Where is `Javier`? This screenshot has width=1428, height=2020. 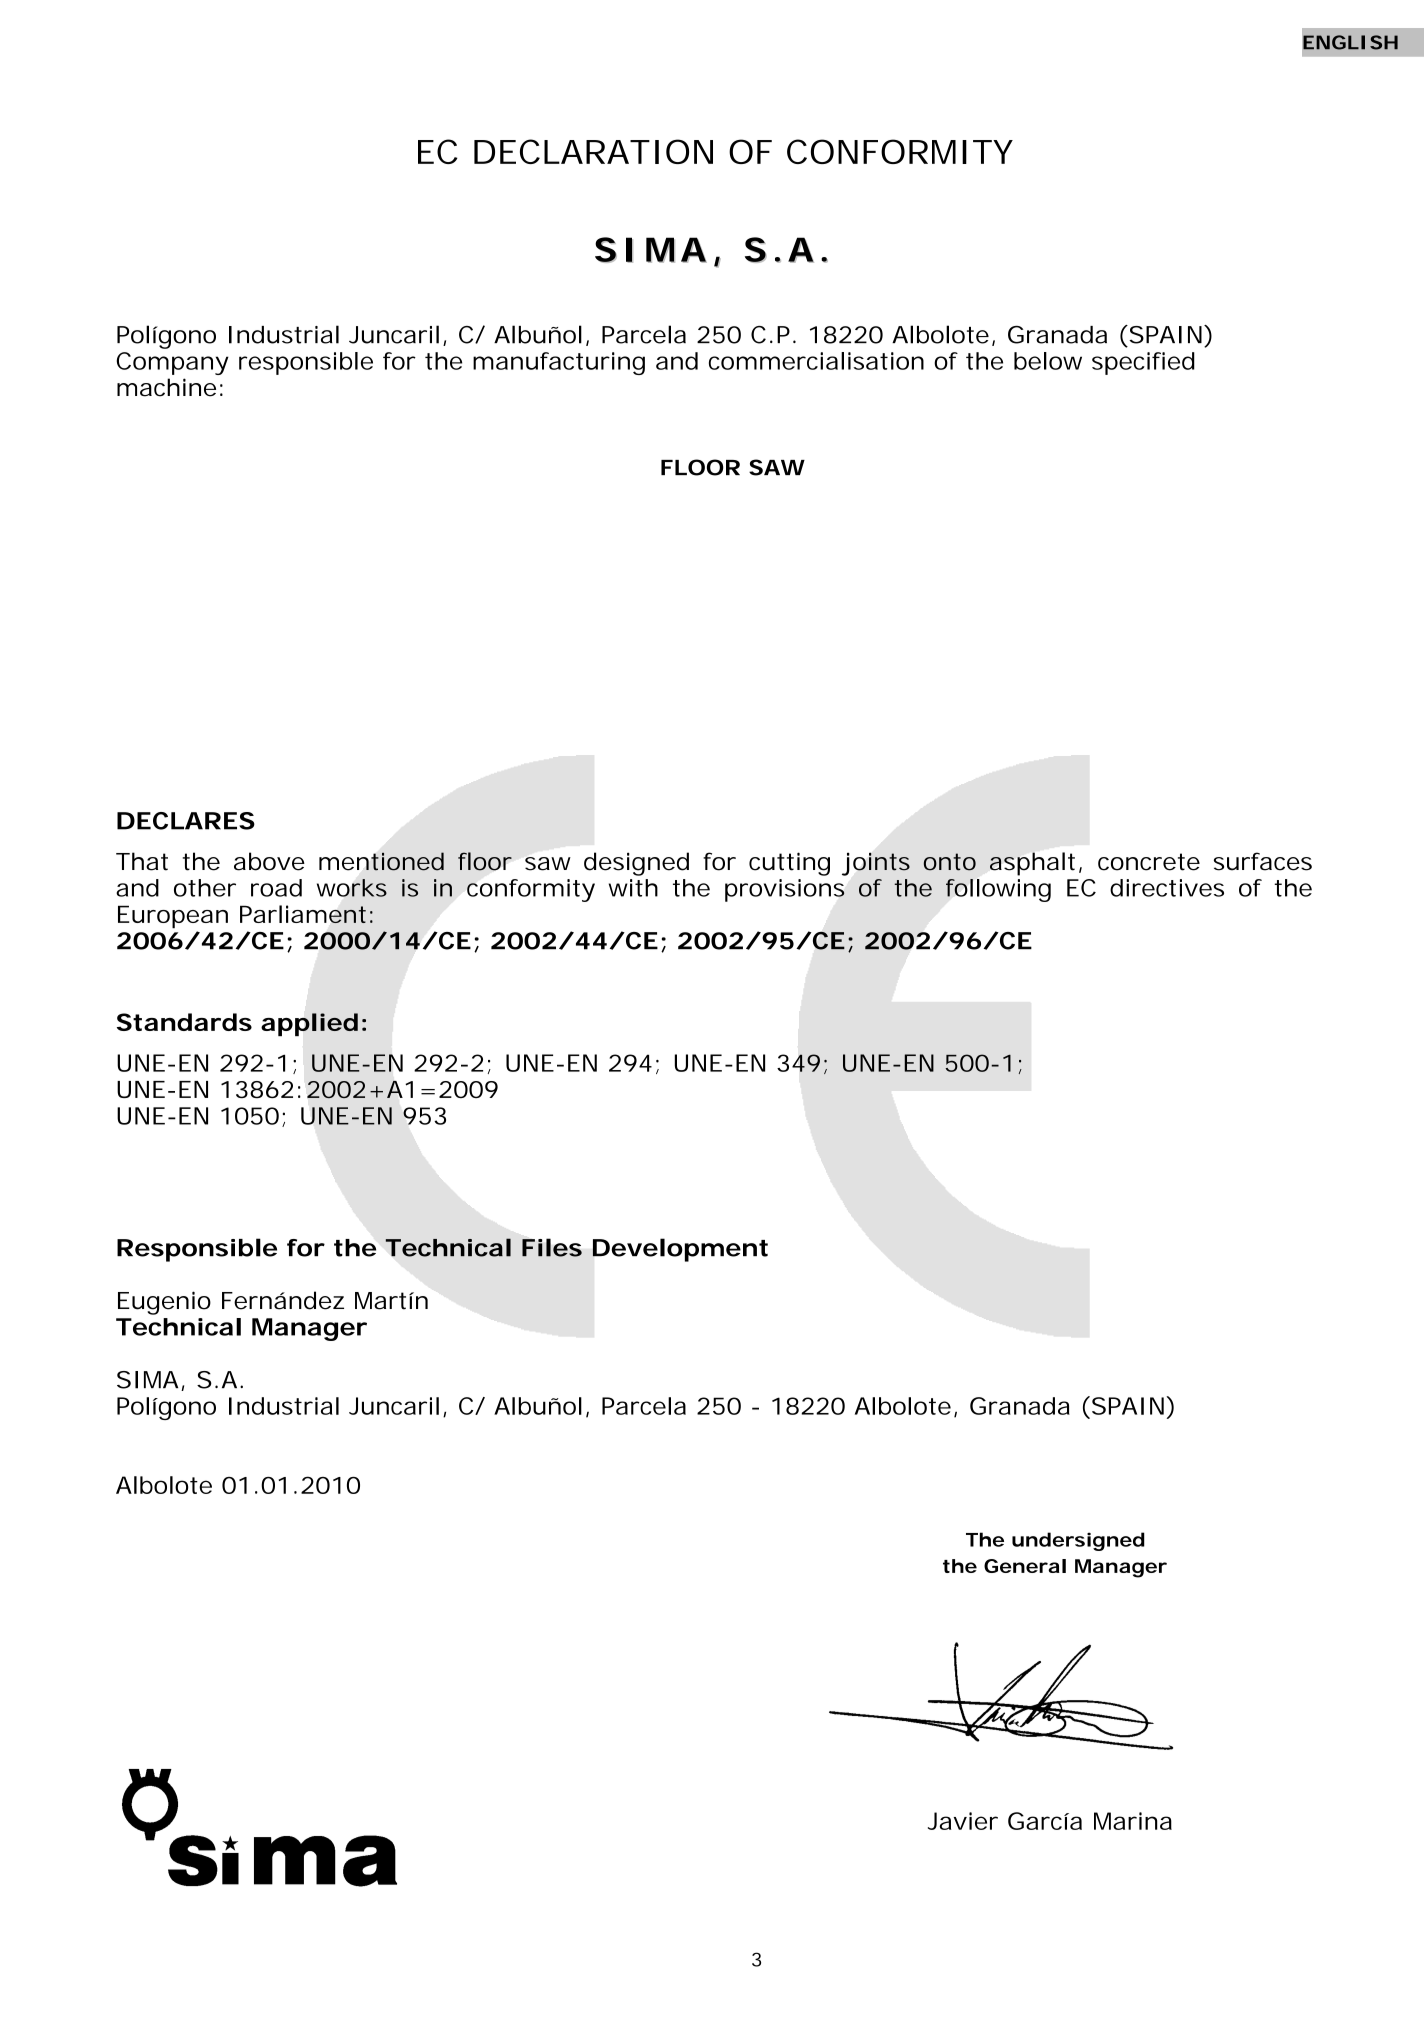 Javier is located at coordinates (963, 1821).
